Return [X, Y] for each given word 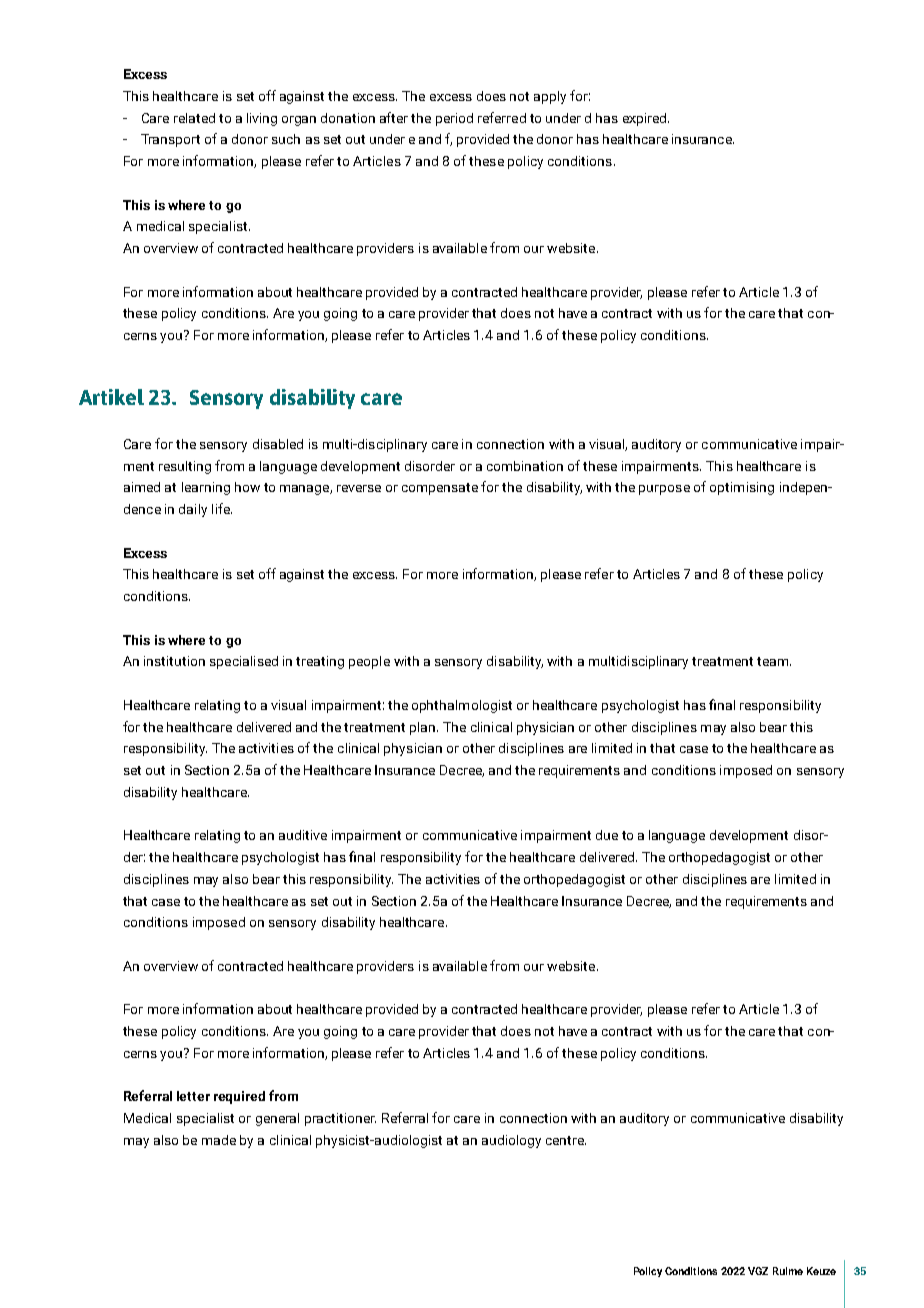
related [194, 118]
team [774, 661]
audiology [511, 1141]
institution [174, 661]
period [454, 119]
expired [646, 119]
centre [566, 1140]
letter [193, 1096]
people [369, 662]
